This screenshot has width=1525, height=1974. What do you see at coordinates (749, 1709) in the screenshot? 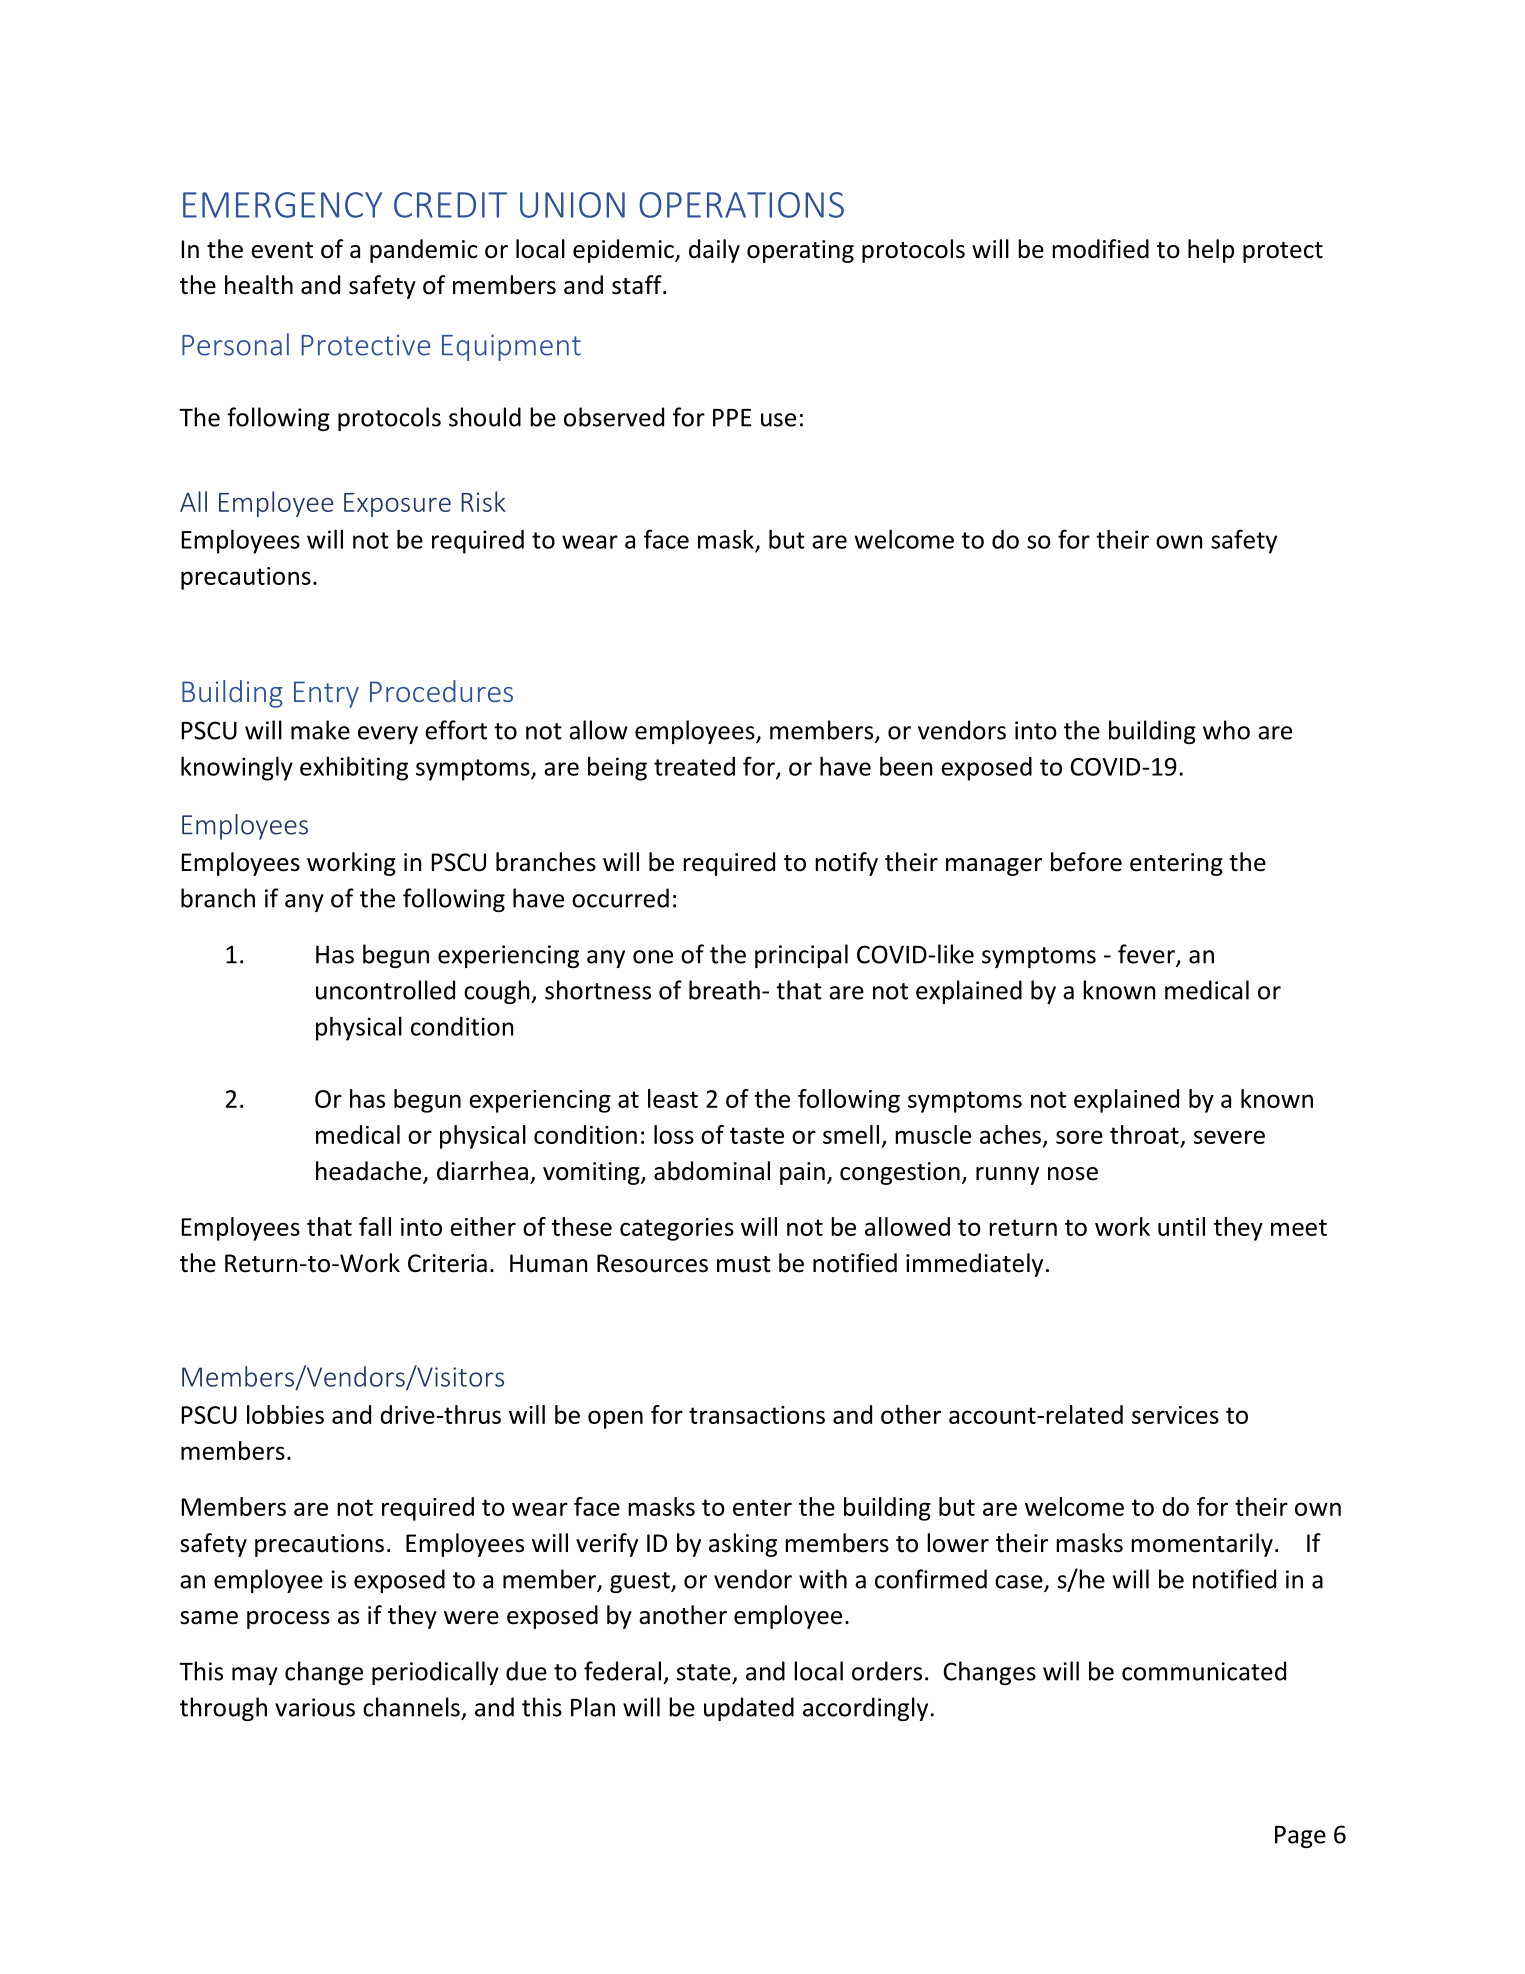
I see `updated` at bounding box center [749, 1709].
